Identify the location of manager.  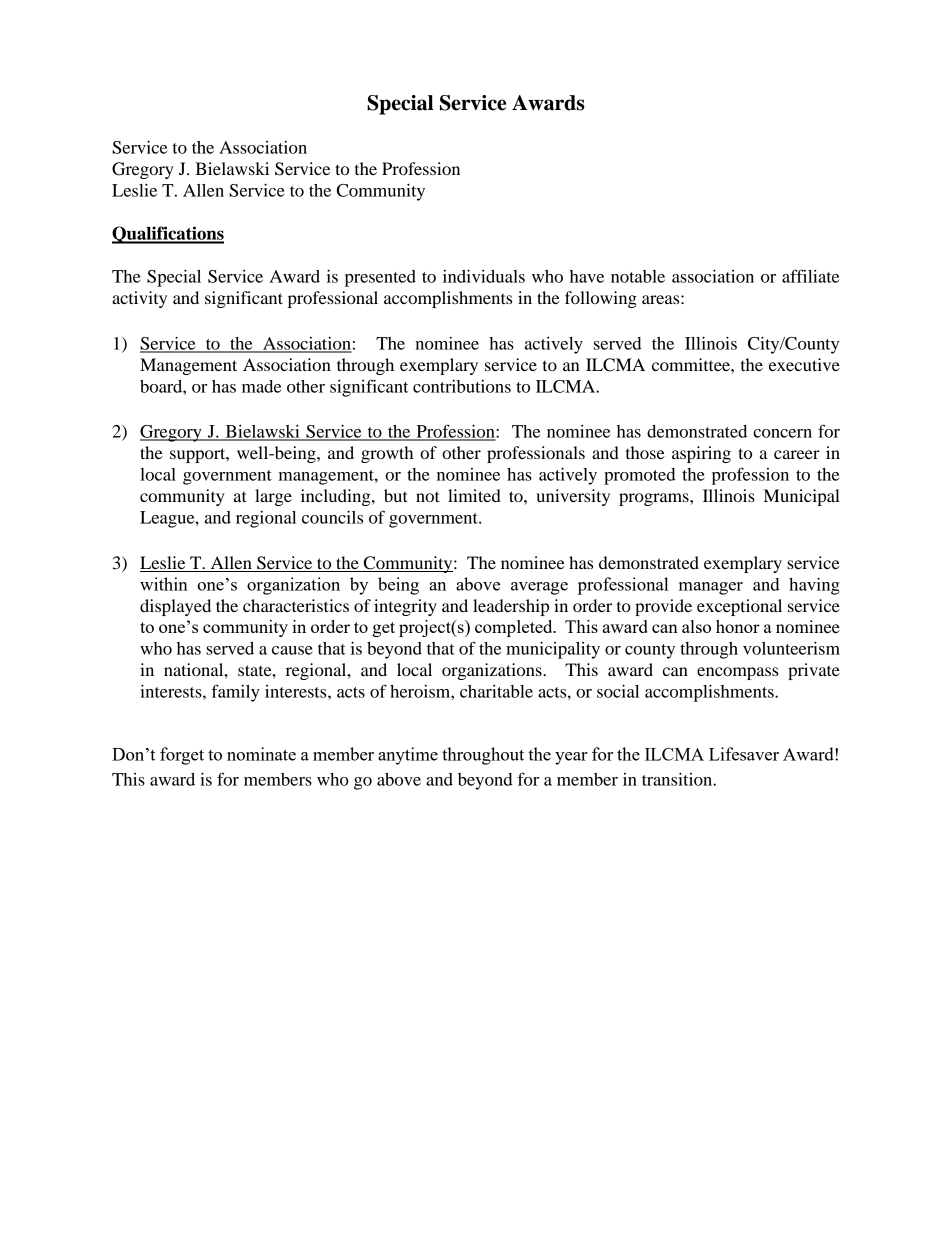
(711, 588).
